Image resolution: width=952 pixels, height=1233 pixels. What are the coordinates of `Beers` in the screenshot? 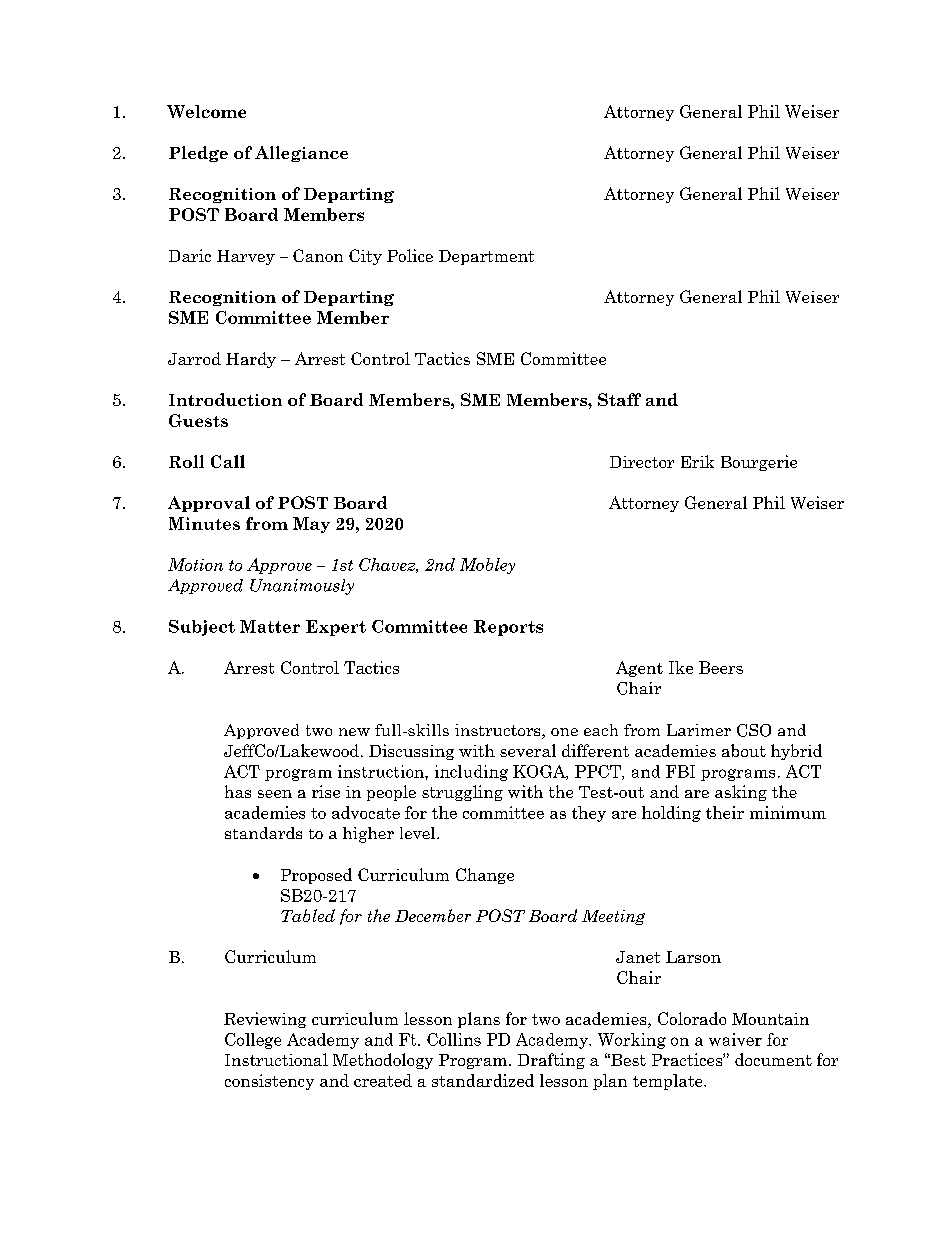 It's located at (721, 667).
